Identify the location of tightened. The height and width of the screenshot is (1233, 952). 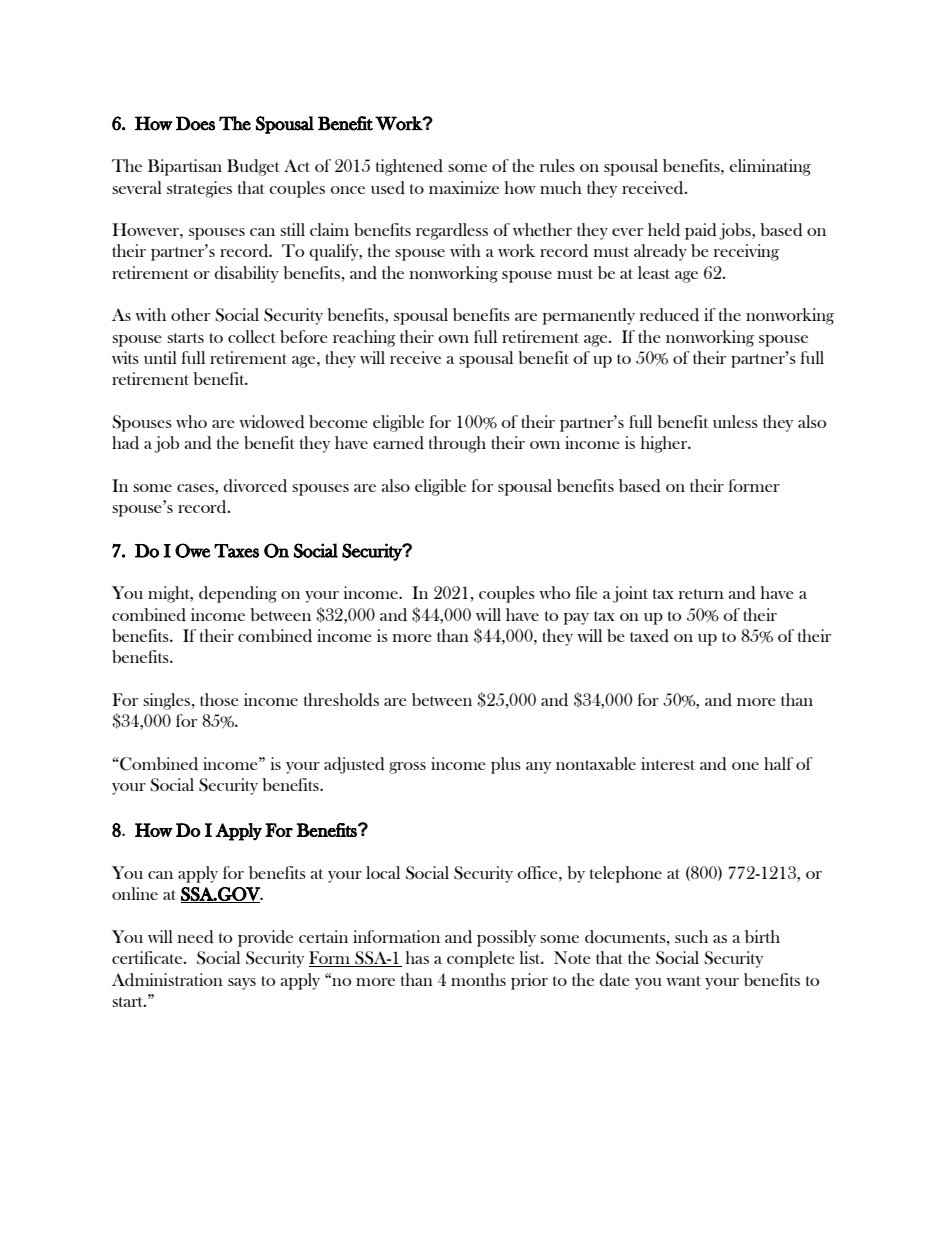
(409, 167).
